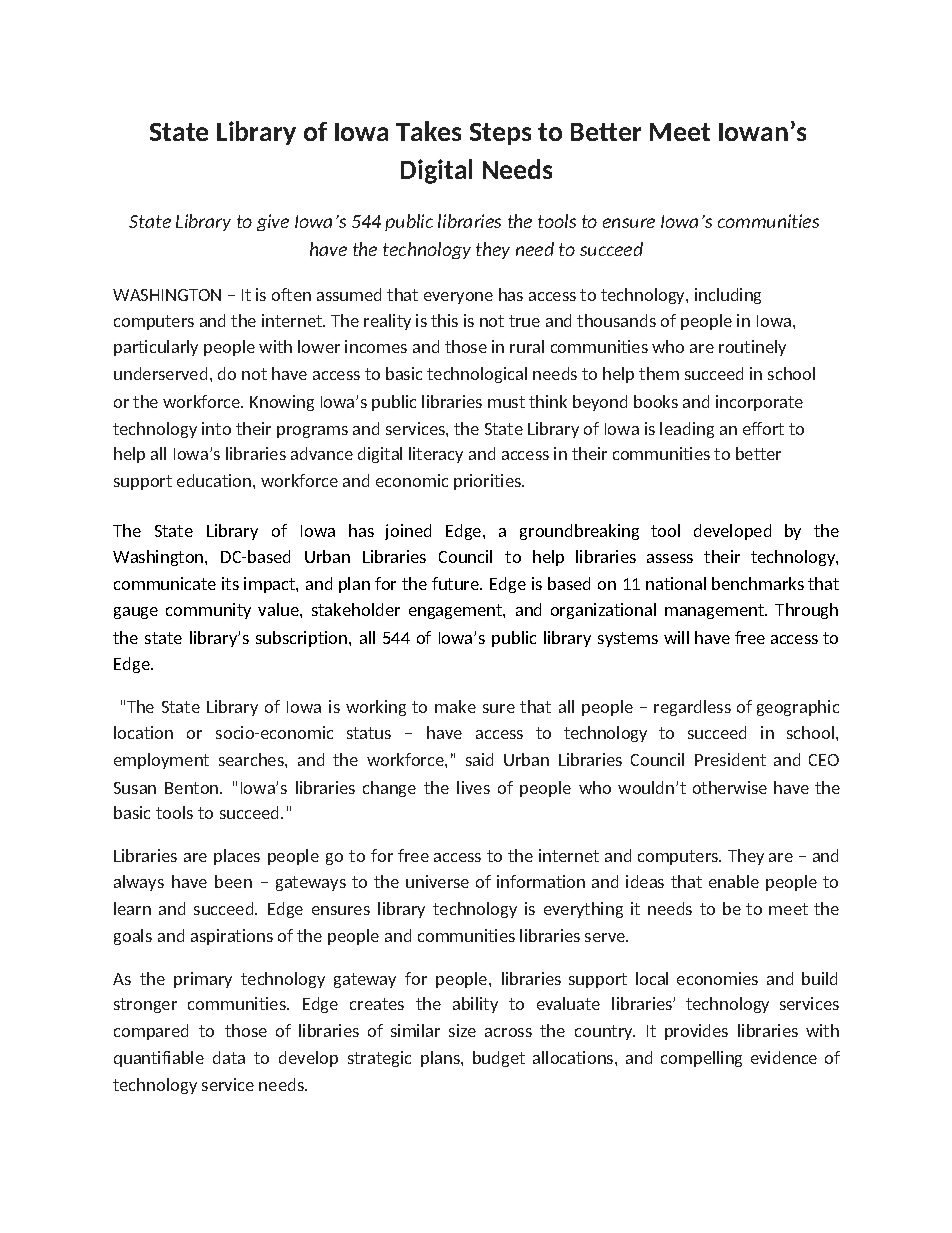  I want to click on technological, so click(477, 375).
